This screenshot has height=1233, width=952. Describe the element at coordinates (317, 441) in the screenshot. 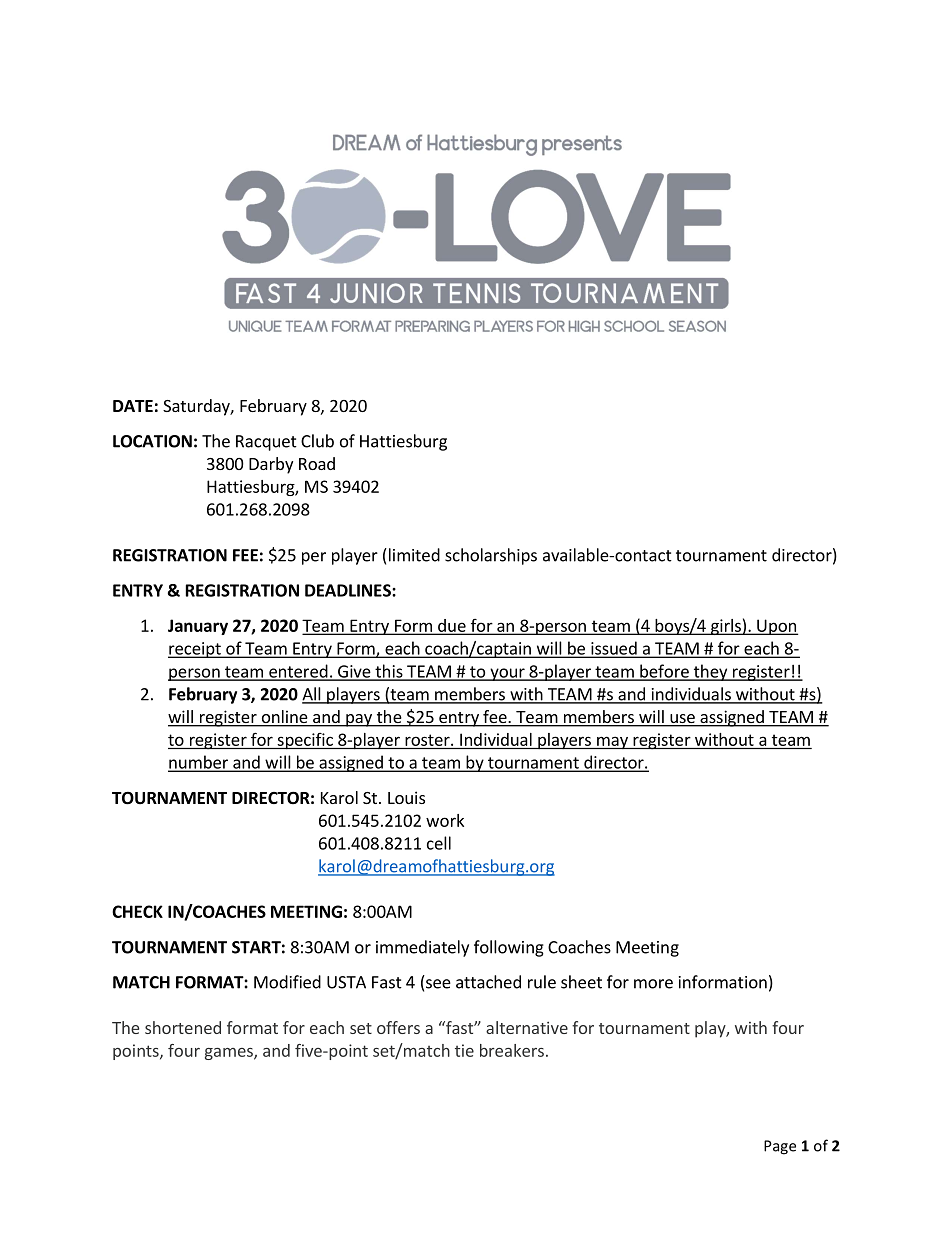

I see `Club` at that location.
